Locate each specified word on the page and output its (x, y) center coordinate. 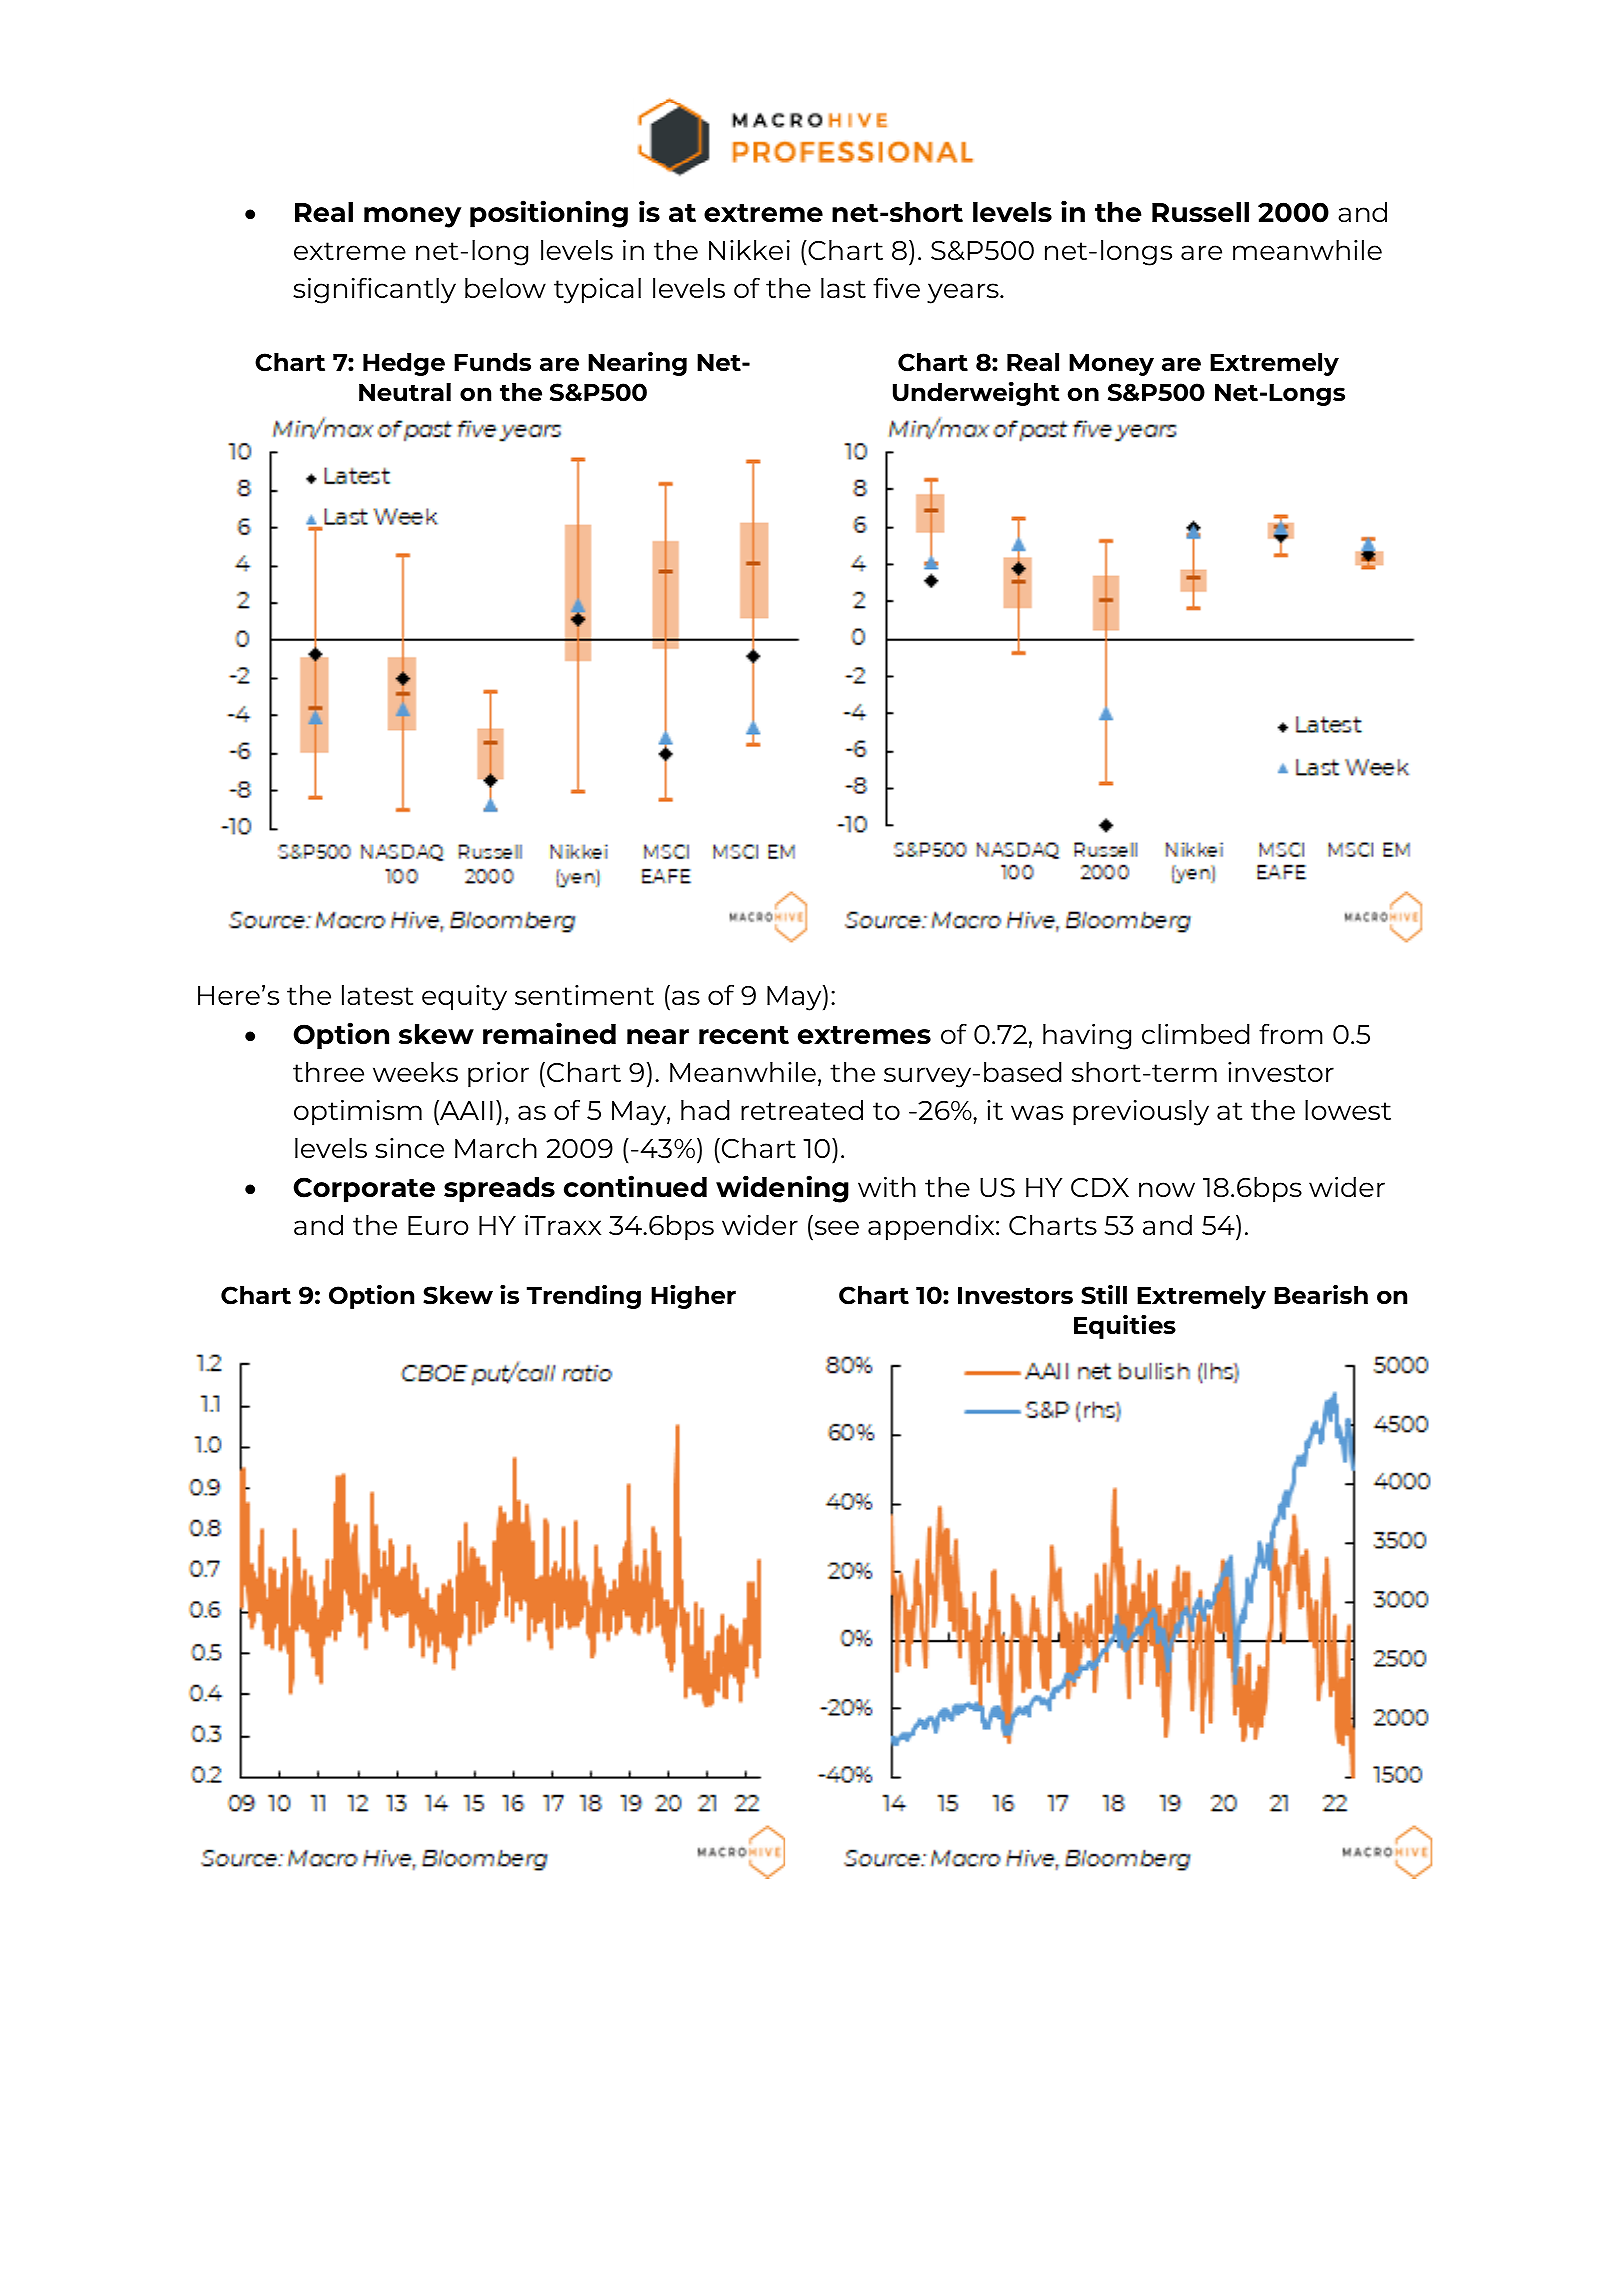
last (843, 288)
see (837, 1227)
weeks (415, 1072)
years (964, 293)
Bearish (1321, 1294)
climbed (1196, 1034)
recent (744, 1035)
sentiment (584, 995)
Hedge (404, 364)
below (505, 288)
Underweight (976, 394)
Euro (438, 1225)
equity (464, 998)
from (1291, 1033)
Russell (1200, 212)
